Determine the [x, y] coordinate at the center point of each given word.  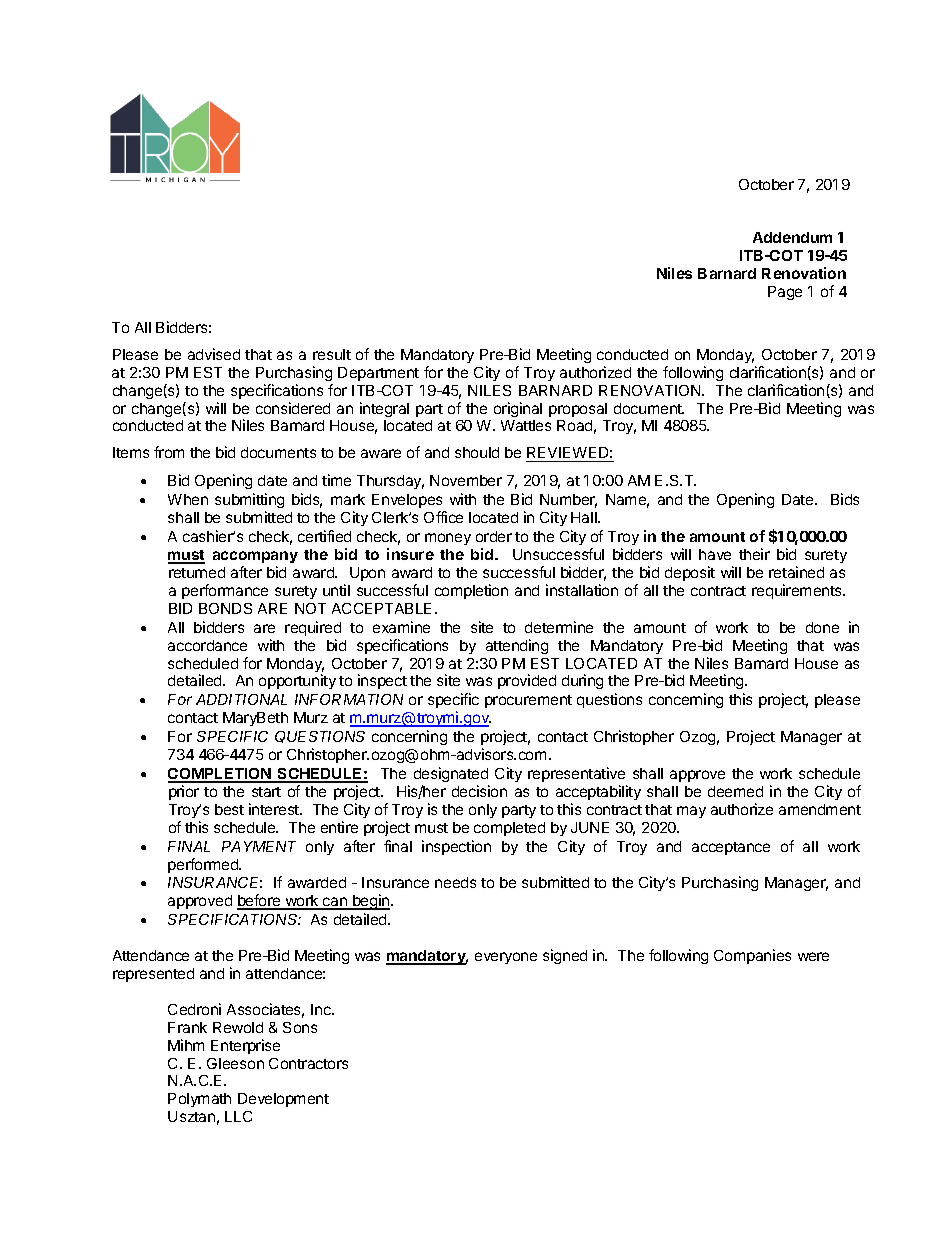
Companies [752, 956]
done [822, 627]
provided [527, 681]
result [332, 354]
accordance [207, 645]
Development [283, 1100]
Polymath [199, 1100]
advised [214, 354]
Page [785, 293]
